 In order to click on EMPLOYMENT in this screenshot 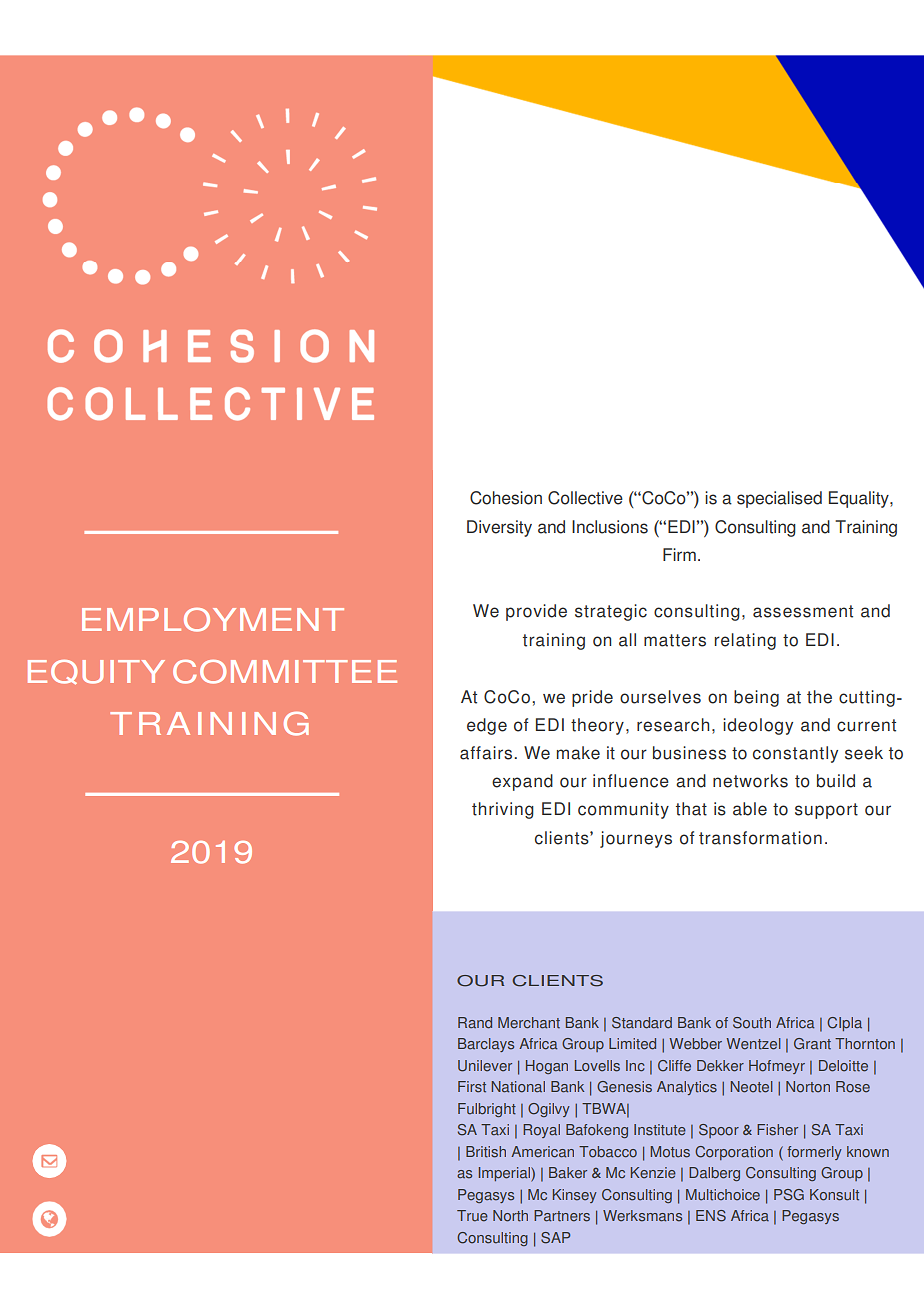, I will do `click(213, 620)`.
